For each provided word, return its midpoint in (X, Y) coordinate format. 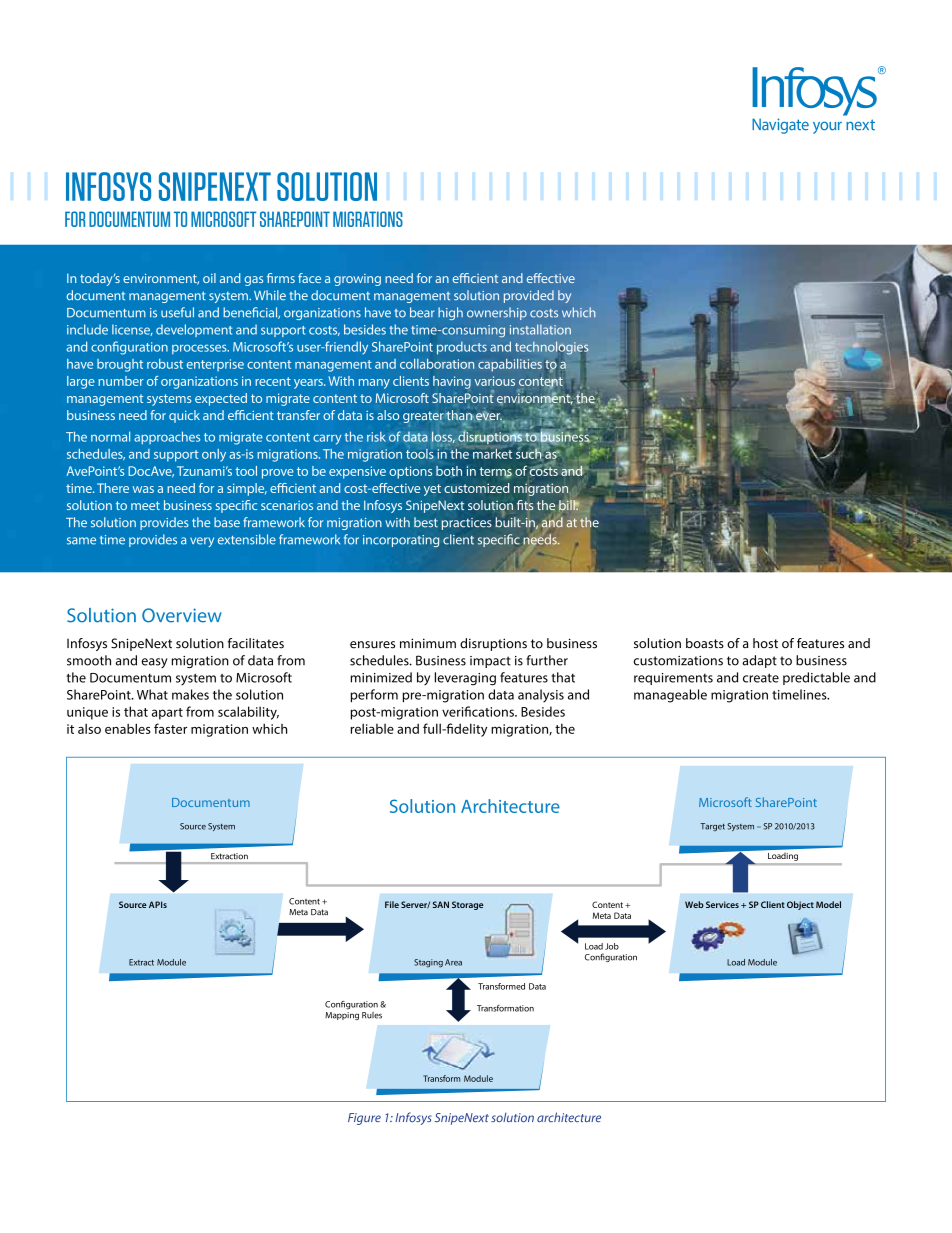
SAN (441, 904)
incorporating (401, 541)
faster (170, 728)
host (765, 643)
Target (712, 827)
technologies (551, 348)
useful (177, 312)
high (450, 313)
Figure (364, 1119)
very (202, 542)
